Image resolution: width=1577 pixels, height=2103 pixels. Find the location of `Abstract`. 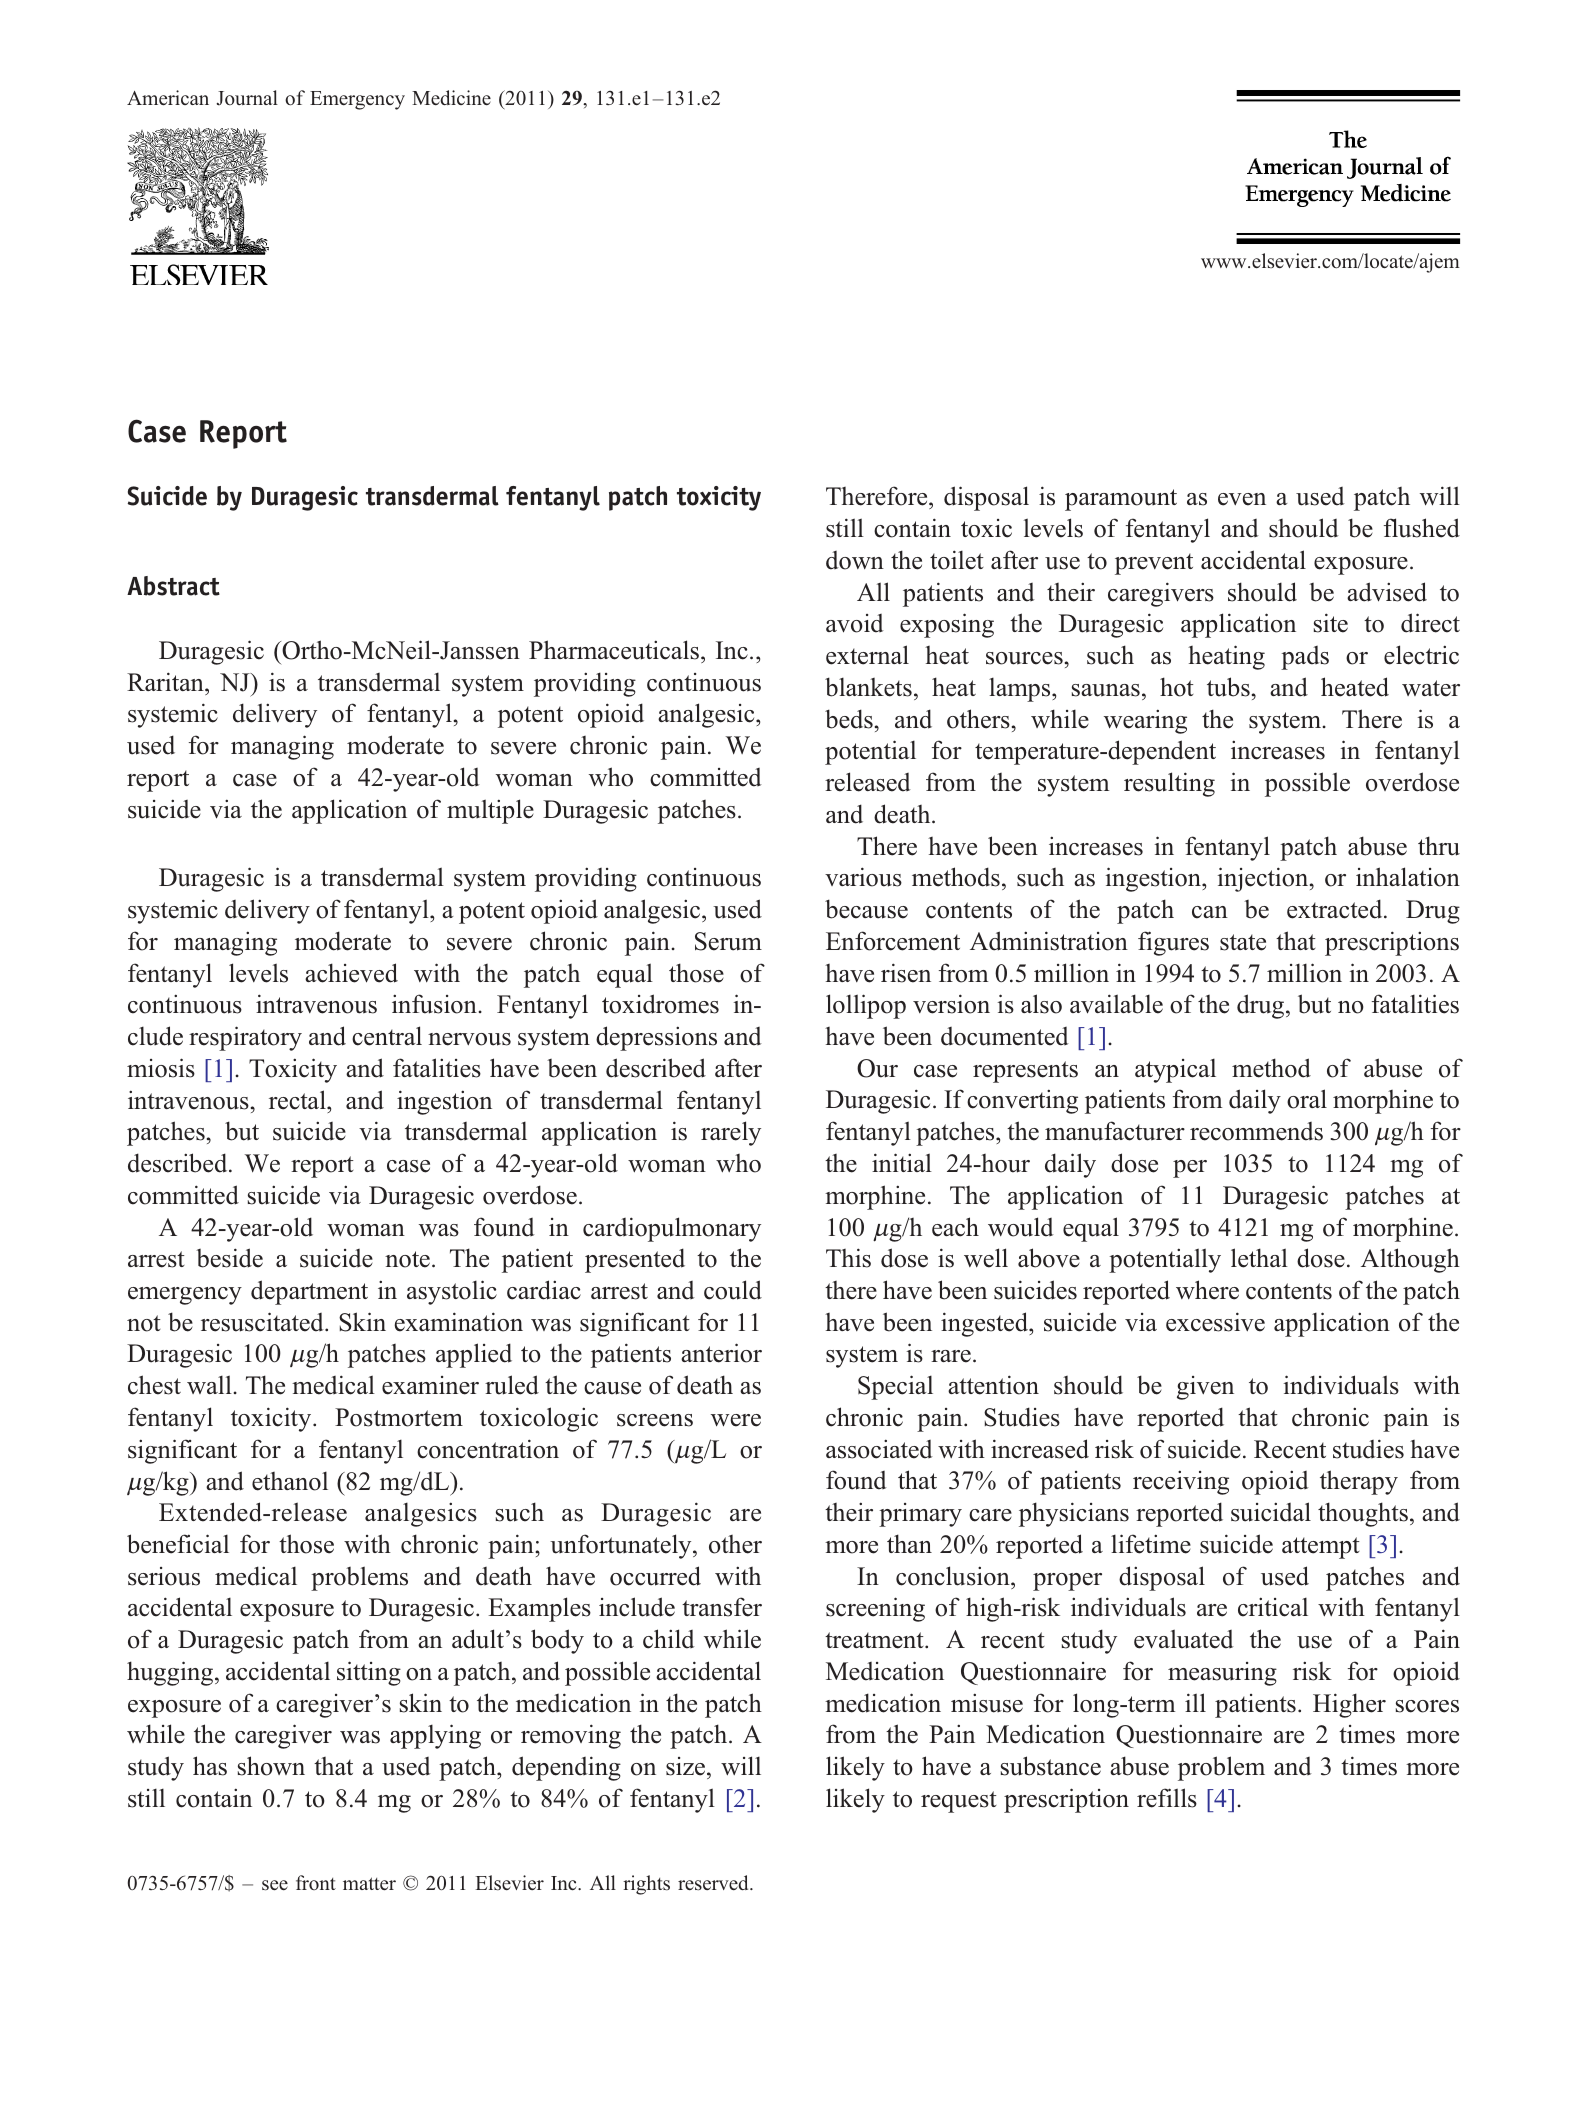

Abstract is located at coordinates (173, 586).
